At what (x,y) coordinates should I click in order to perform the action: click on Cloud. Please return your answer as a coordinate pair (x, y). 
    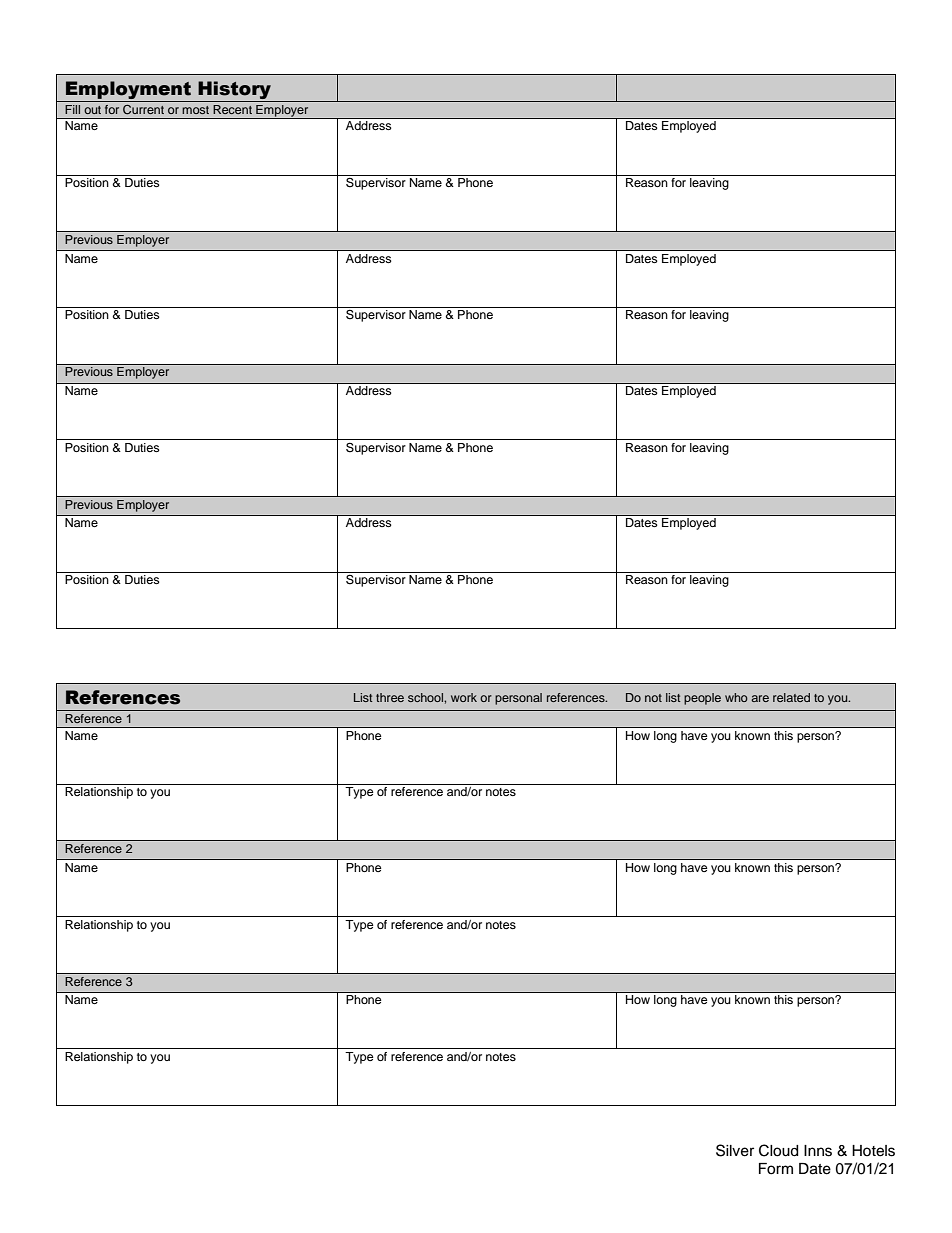
    Looking at the image, I should click on (778, 1150).
